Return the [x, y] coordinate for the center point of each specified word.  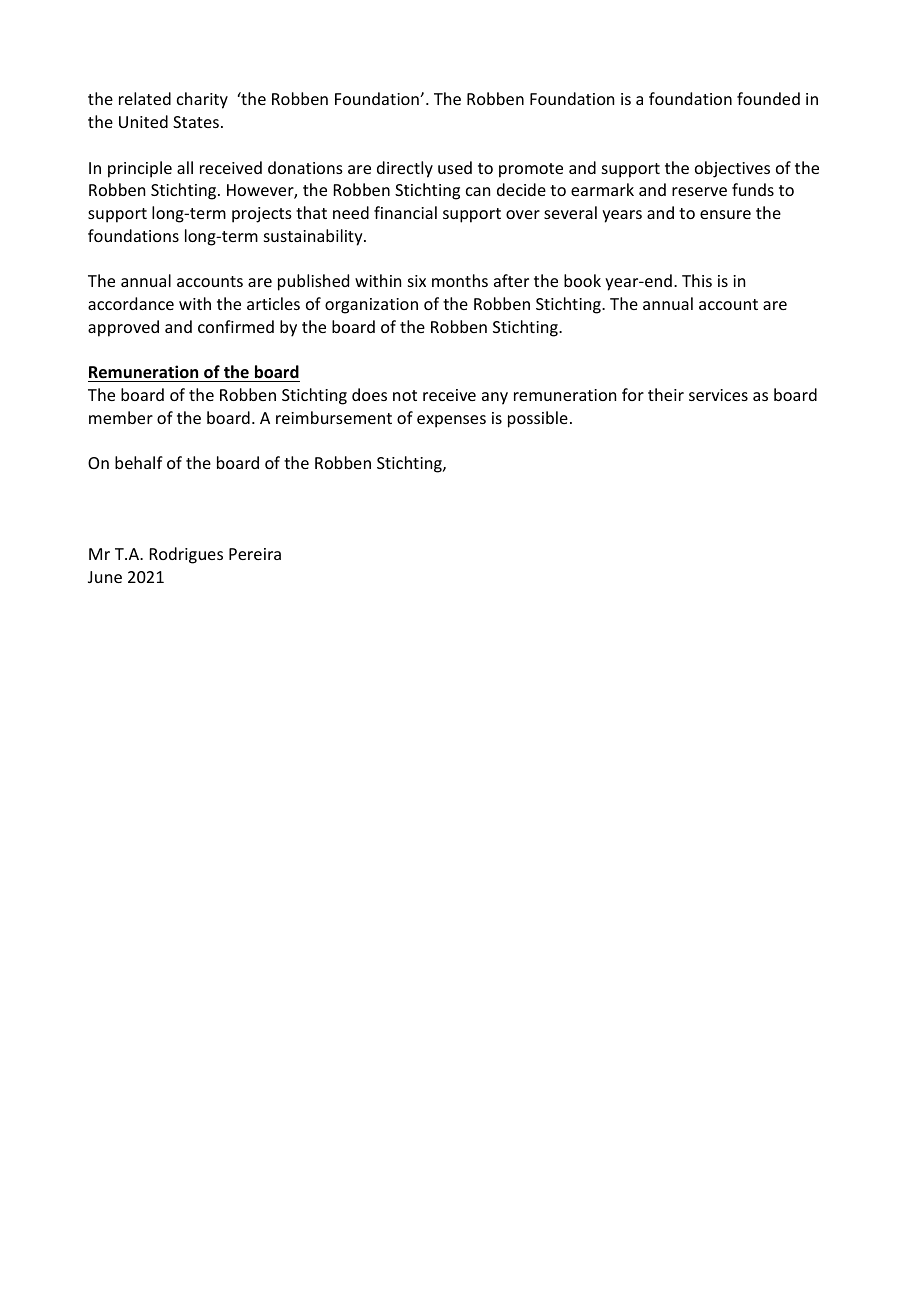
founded [768, 98]
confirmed [236, 326]
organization [371, 306]
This [697, 280]
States [196, 122]
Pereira [255, 554]
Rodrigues [186, 555]
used [455, 167]
